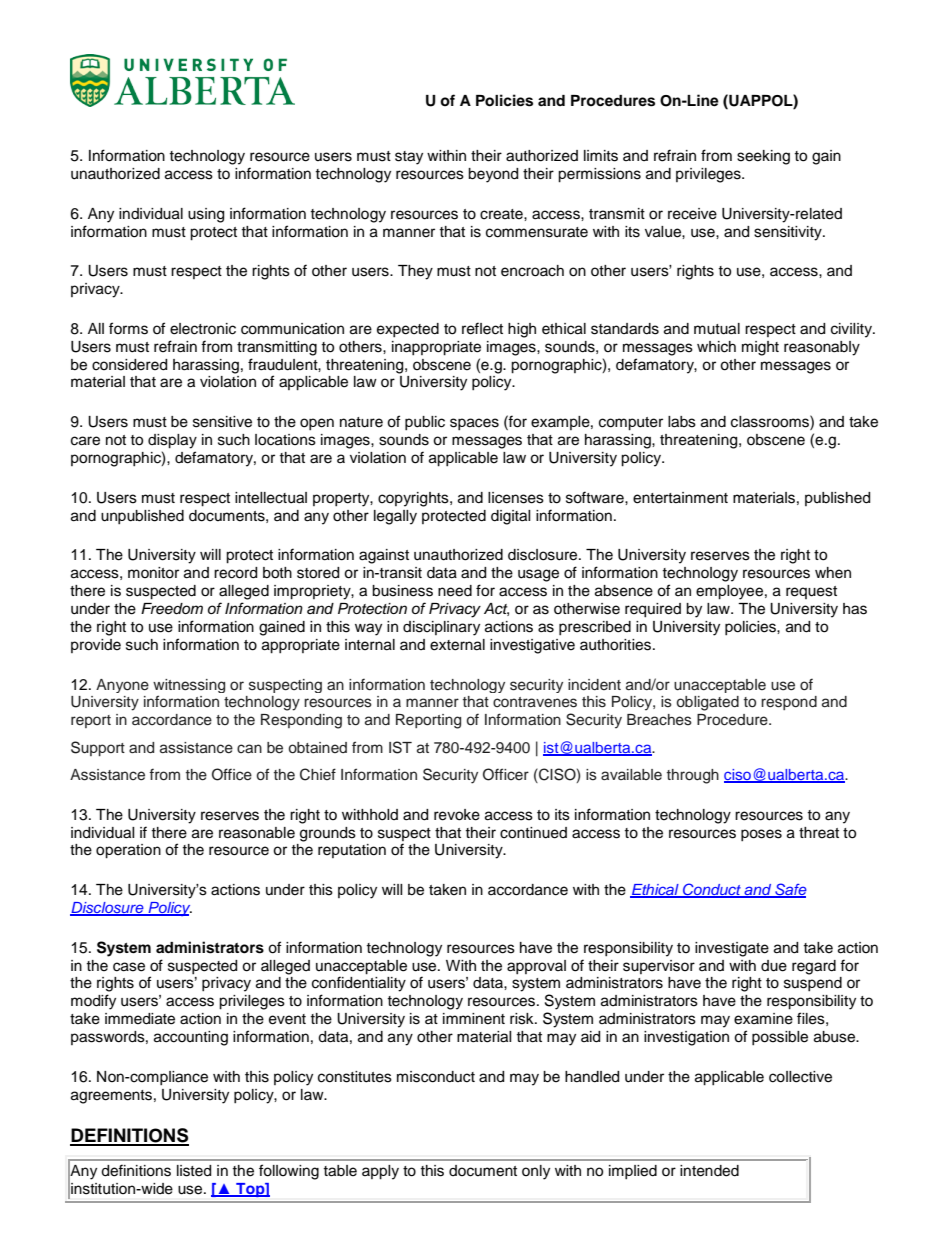  Describe the element at coordinates (189, 687) in the screenshot. I see `witnessing` at that location.
